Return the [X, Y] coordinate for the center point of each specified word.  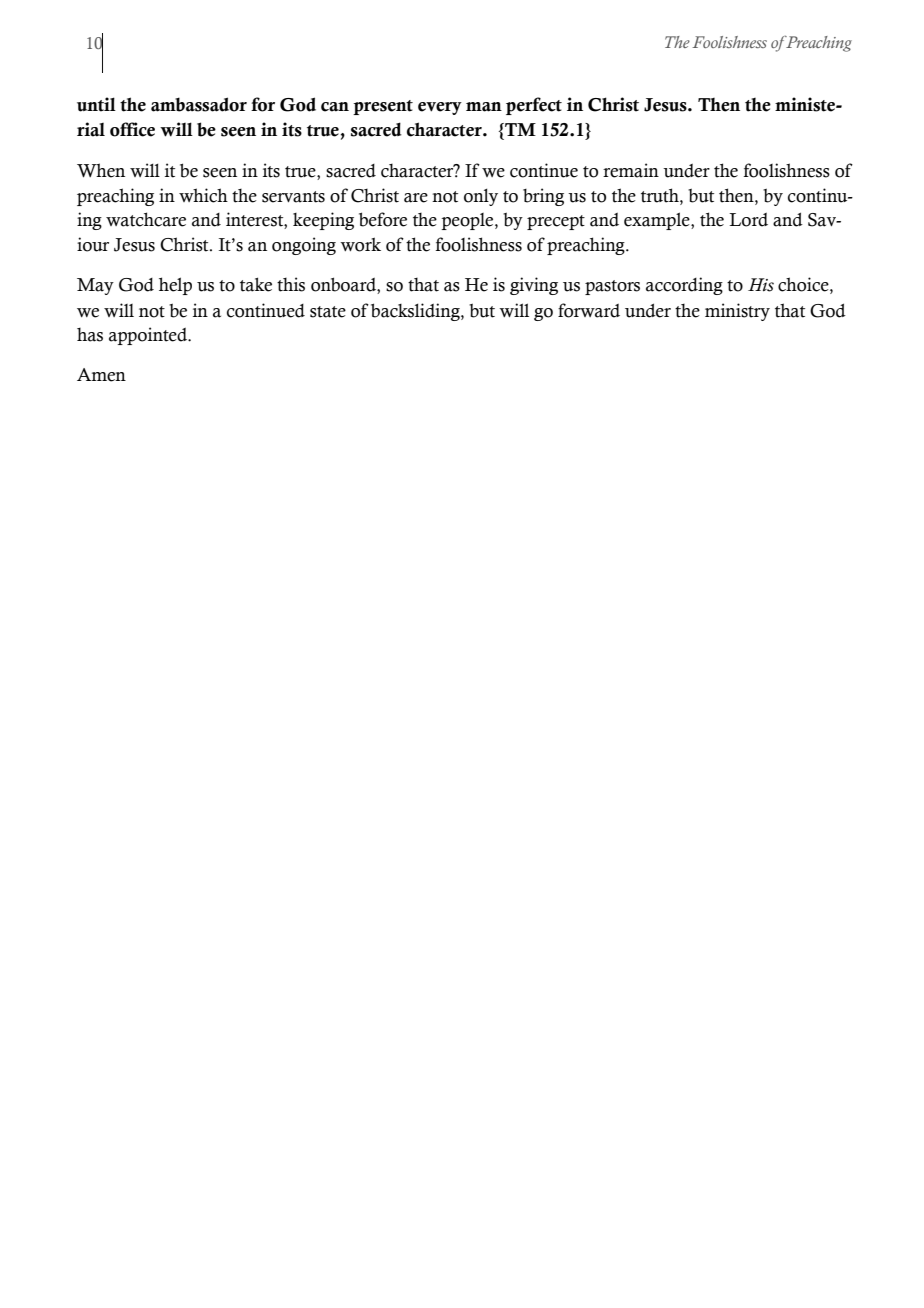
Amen [101, 375]
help [175, 286]
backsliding [416, 312]
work [360, 244]
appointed [149, 336]
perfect [534, 106]
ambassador [199, 104]
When [101, 170]
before [383, 219]
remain [631, 170]
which [203, 195]
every [440, 108]
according [684, 286]
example [658, 221]
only [481, 197]
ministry [737, 312]
